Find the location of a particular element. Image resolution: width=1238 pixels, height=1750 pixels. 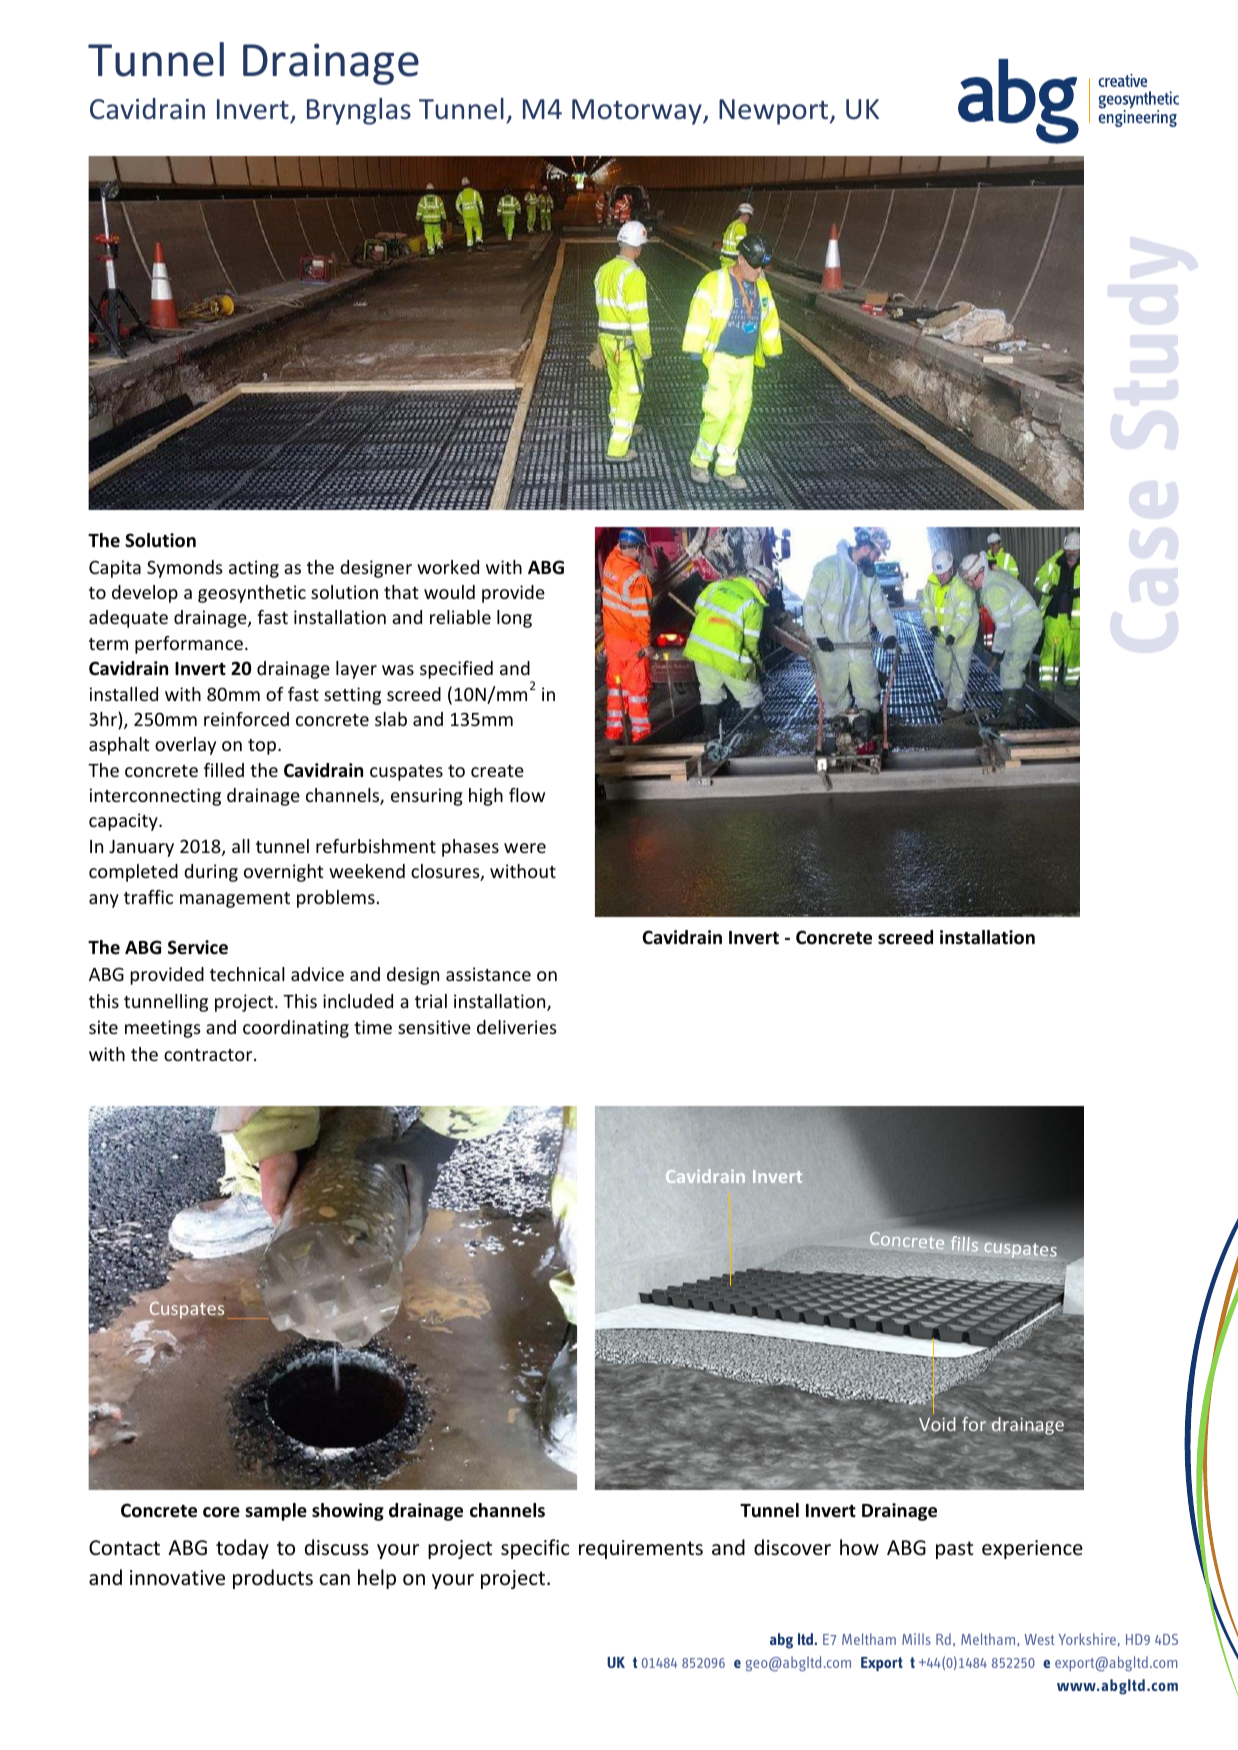

innovative is located at coordinates (177, 1578).
